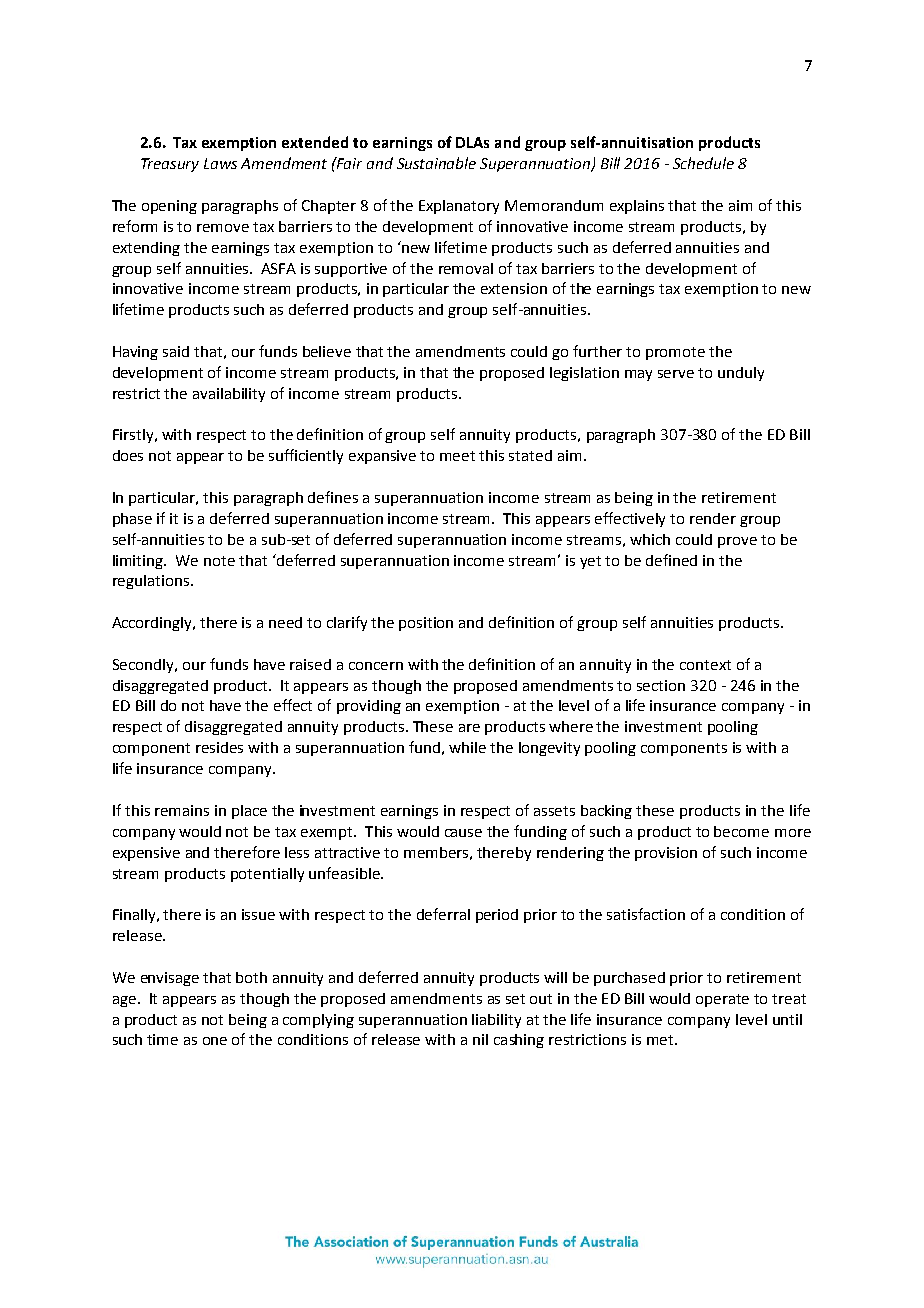  Describe the element at coordinates (457, 456) in the screenshot. I see `meet` at that location.
